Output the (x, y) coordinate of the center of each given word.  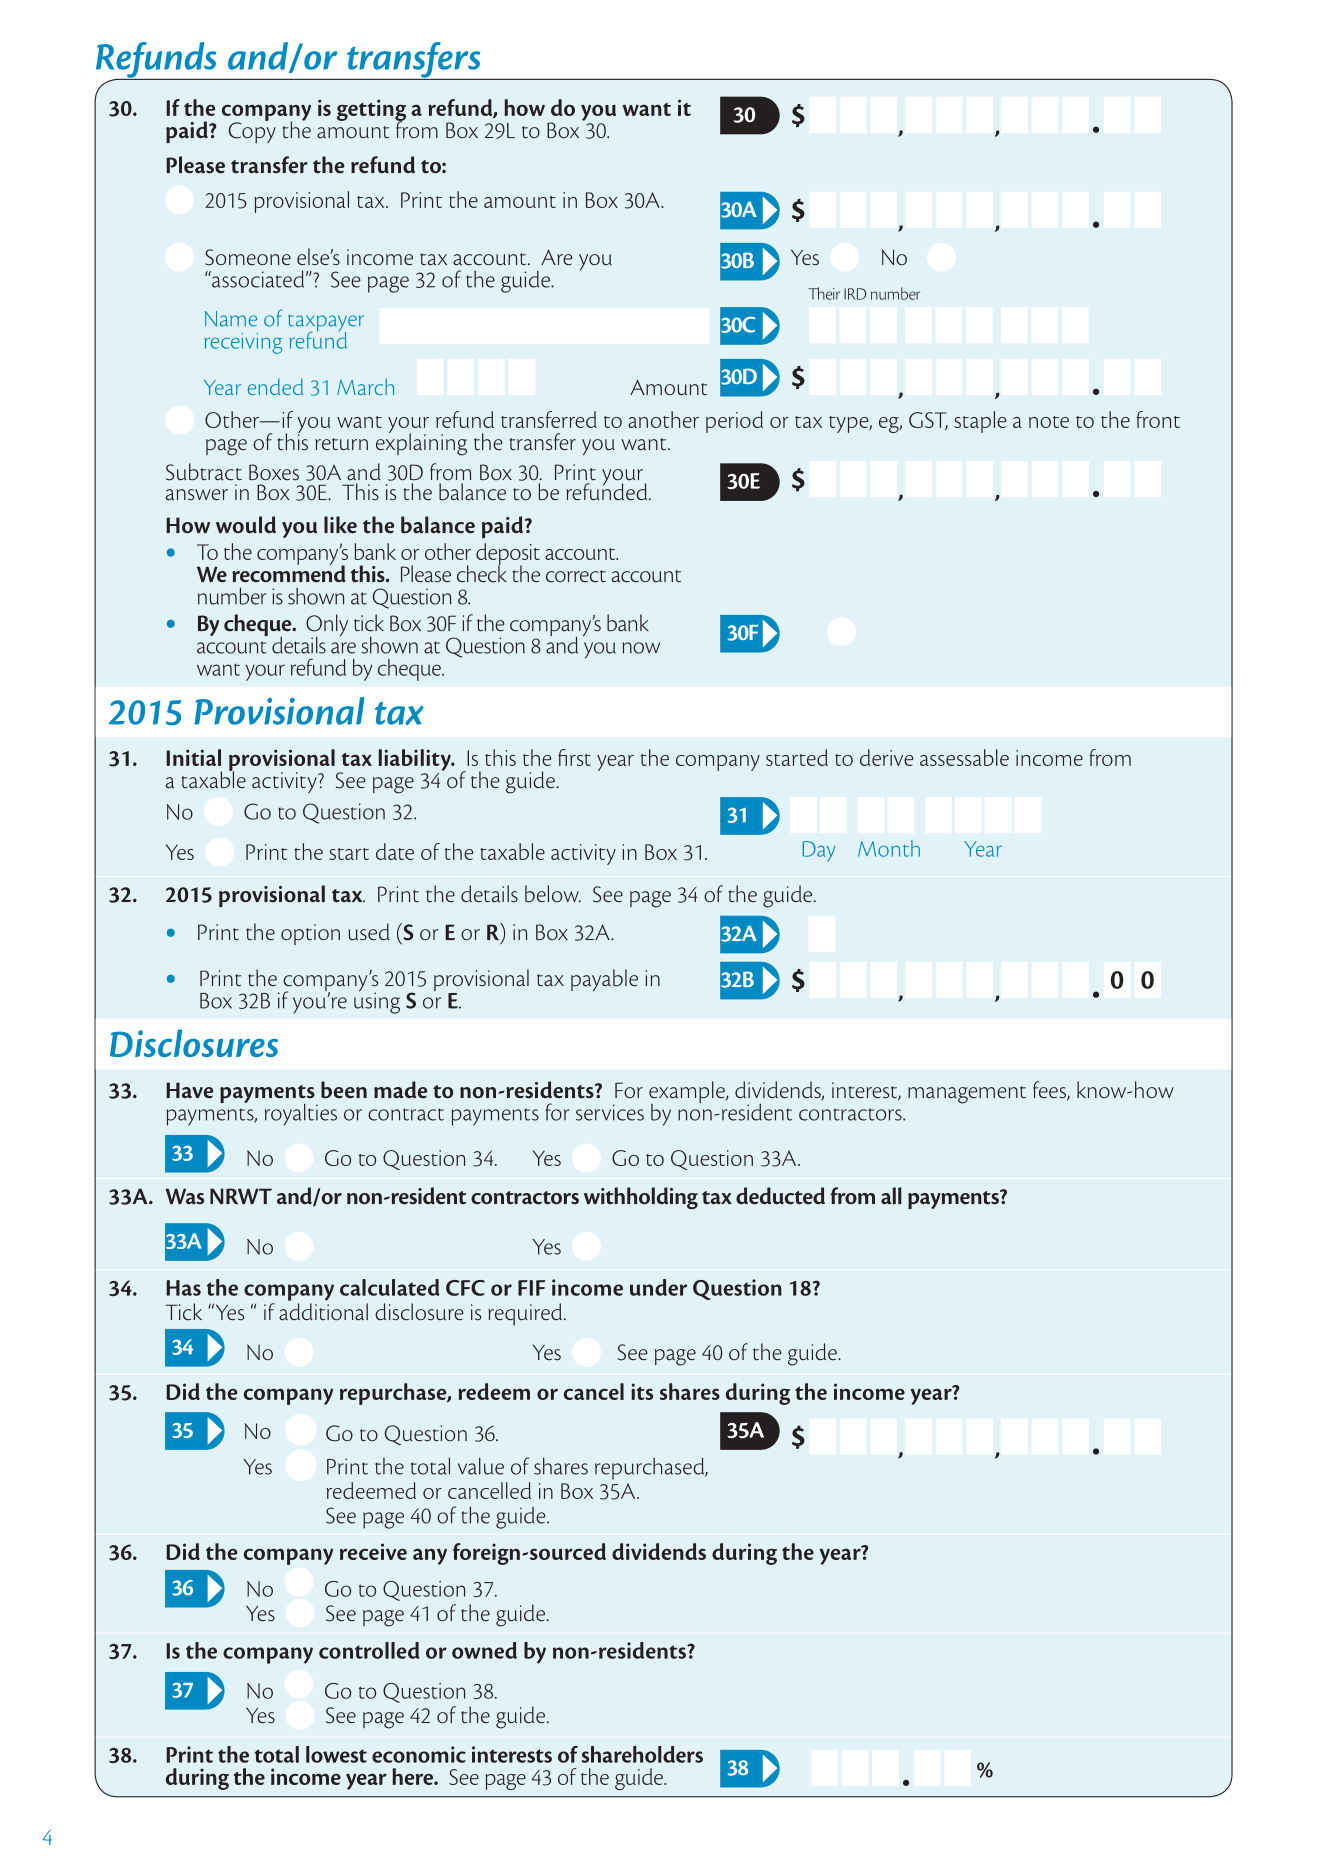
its (642, 1391)
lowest (336, 1754)
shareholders (642, 1754)
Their (824, 293)
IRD (855, 294)
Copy (252, 131)
